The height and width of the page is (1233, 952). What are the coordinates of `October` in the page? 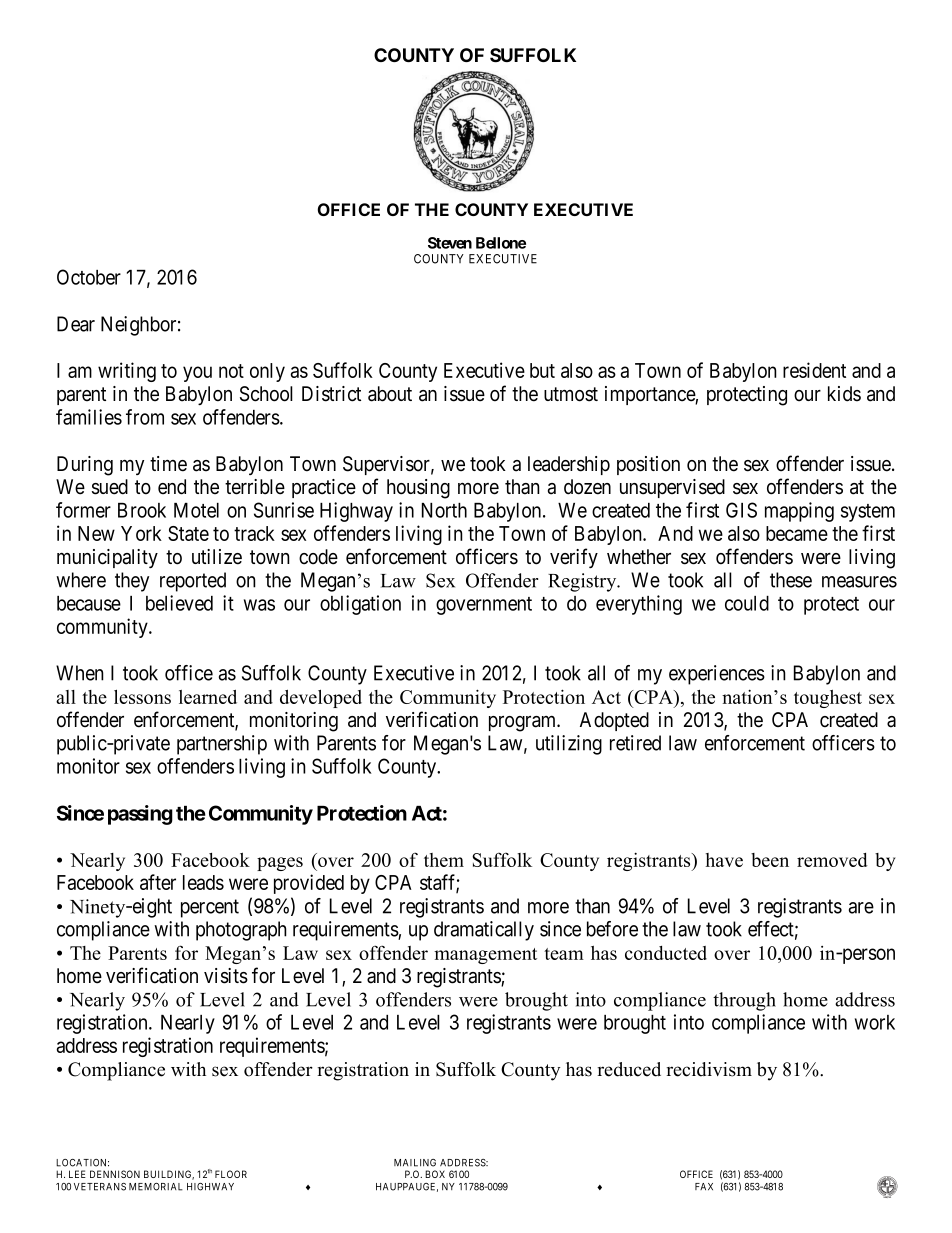 It's located at (89, 277).
